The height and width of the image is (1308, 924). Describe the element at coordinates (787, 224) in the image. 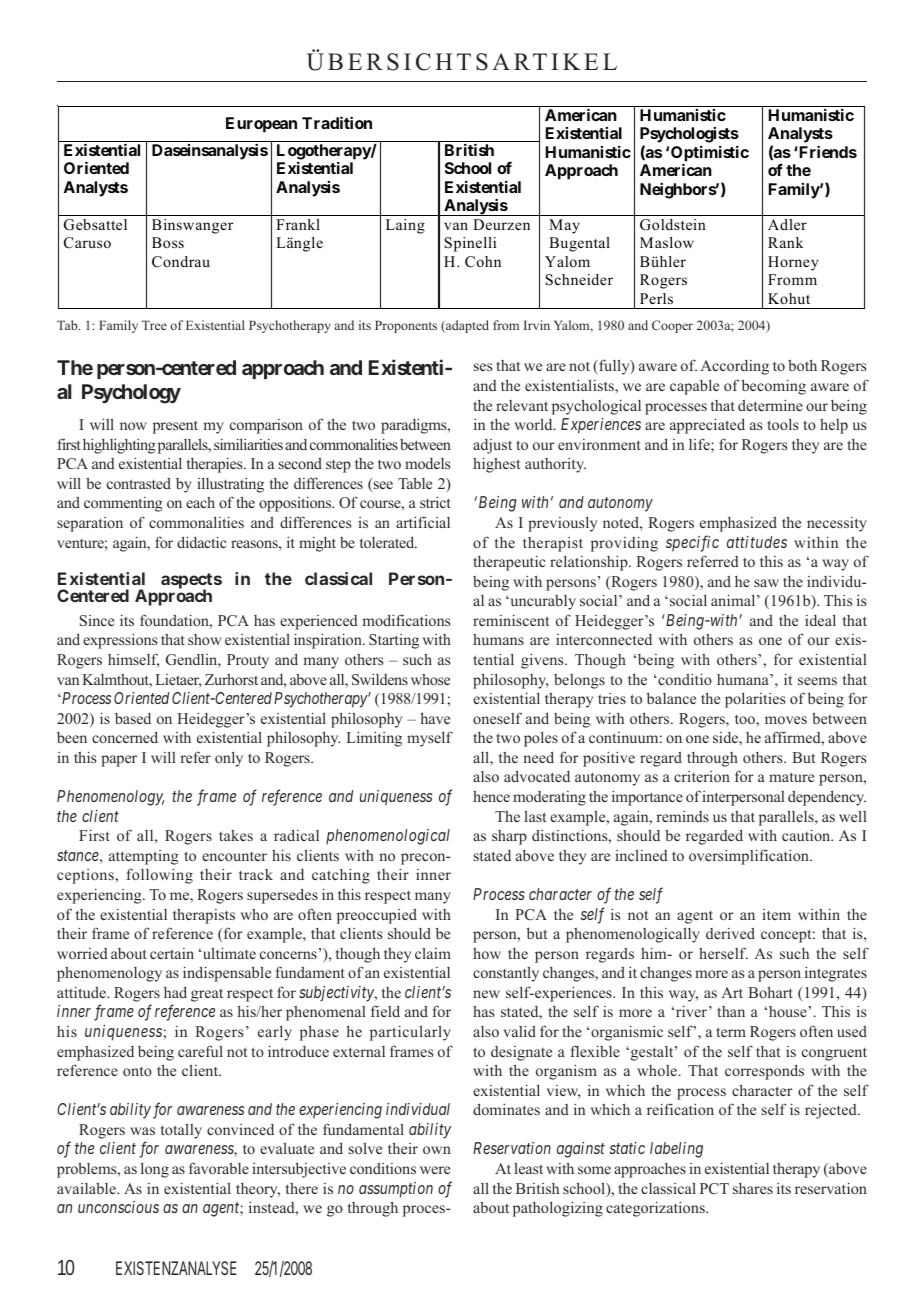

I see `Adler` at that location.
